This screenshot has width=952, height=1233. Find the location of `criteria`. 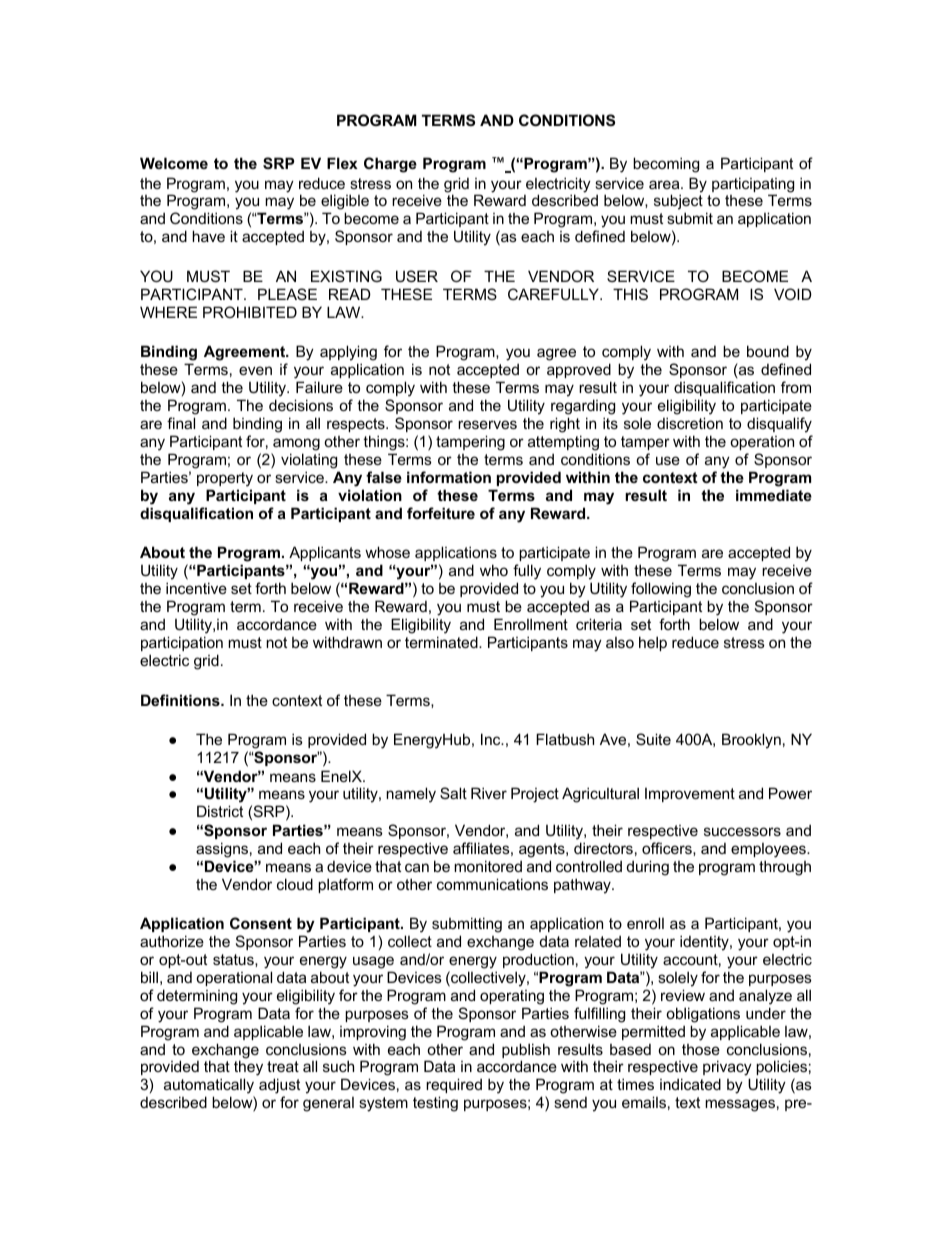

criteria is located at coordinates (599, 624).
